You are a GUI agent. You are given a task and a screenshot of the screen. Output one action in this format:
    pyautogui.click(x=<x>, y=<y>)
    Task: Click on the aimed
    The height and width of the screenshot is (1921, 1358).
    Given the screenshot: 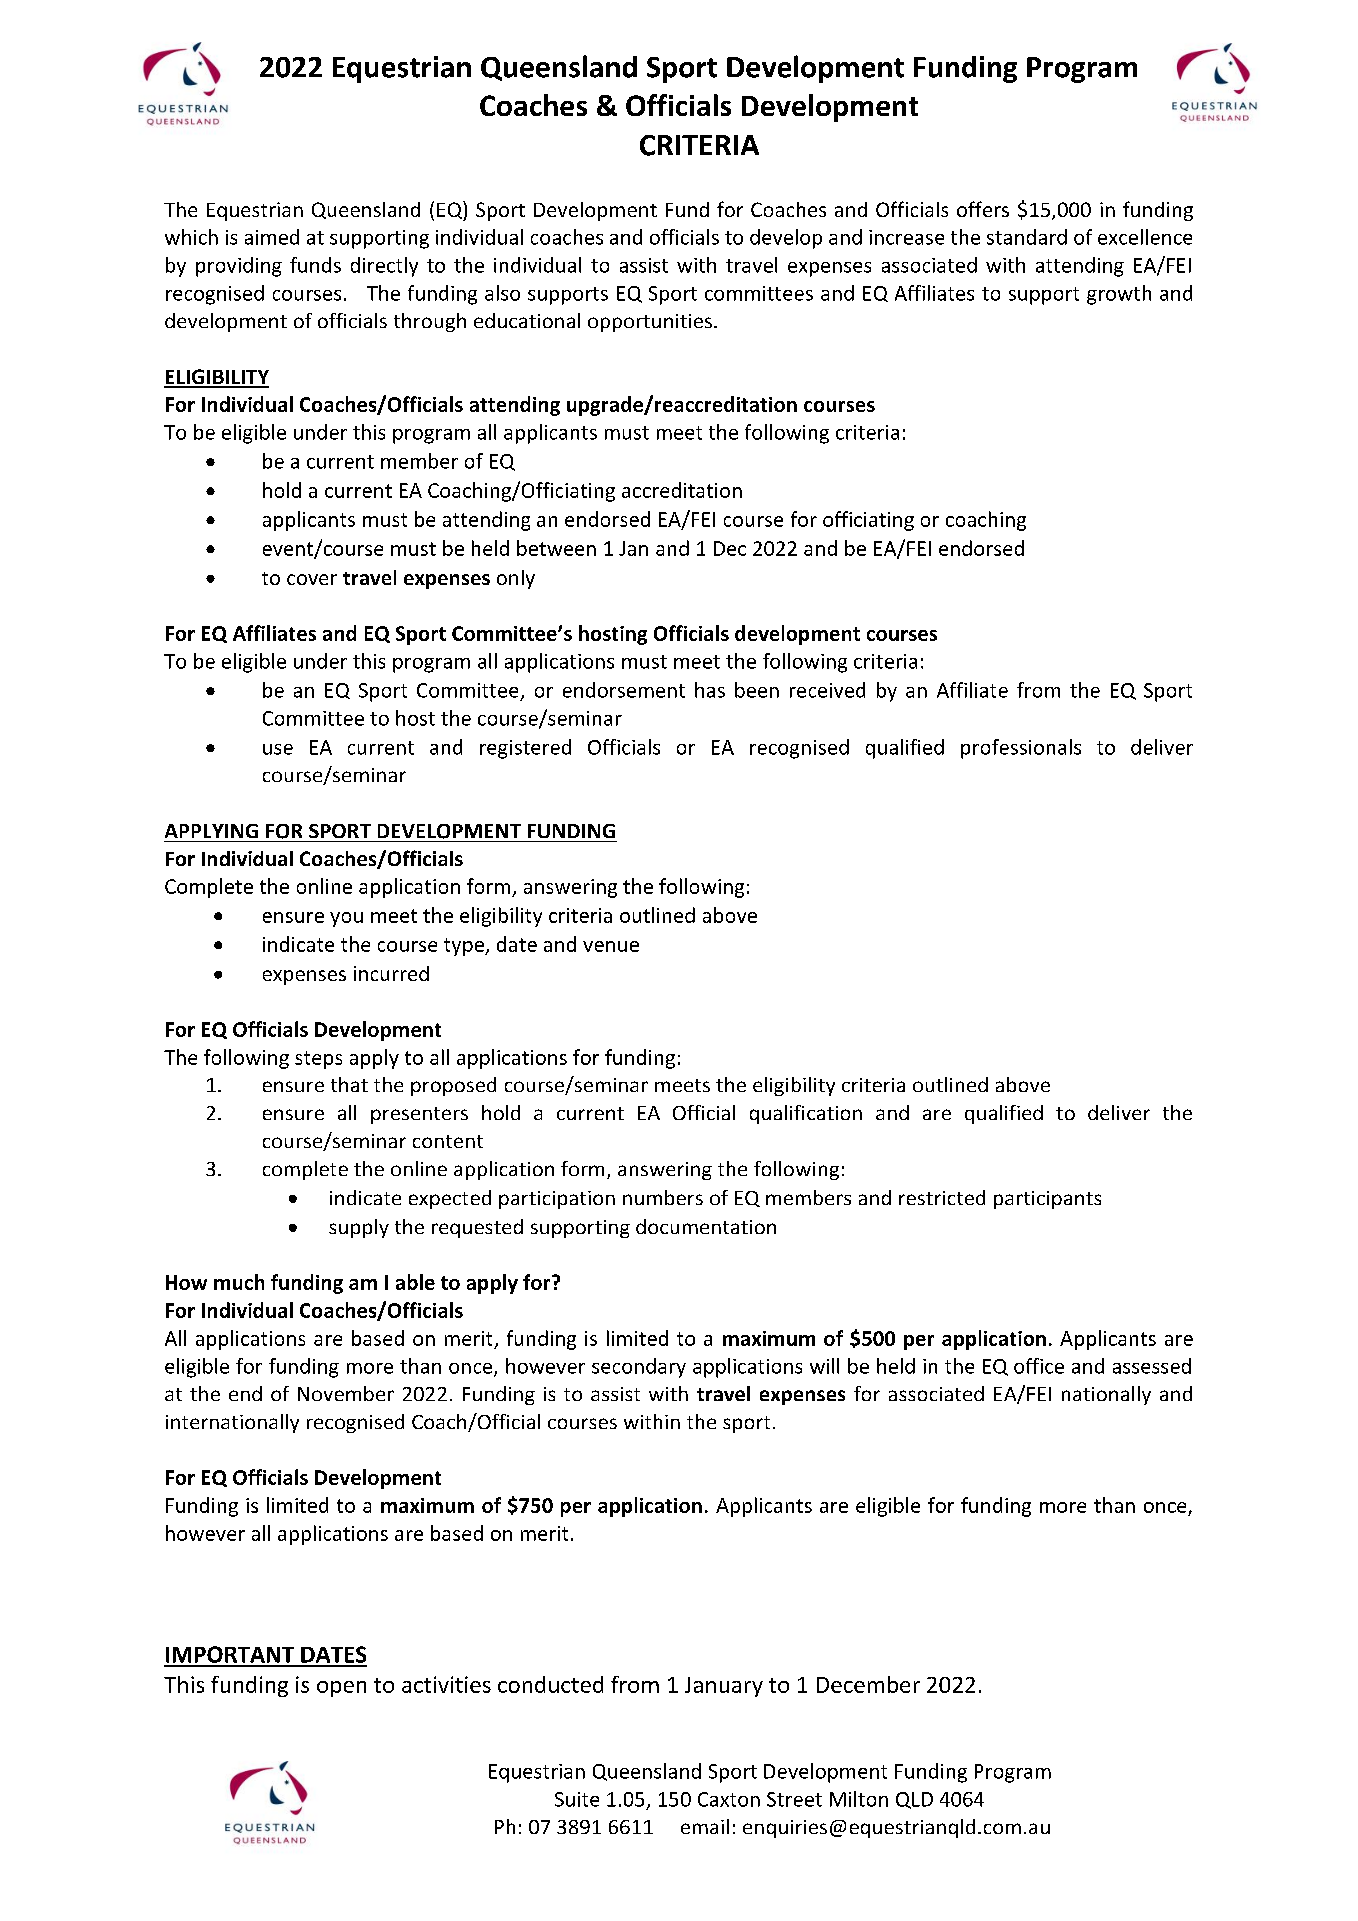 What is the action you would take?
    pyautogui.click(x=272, y=237)
